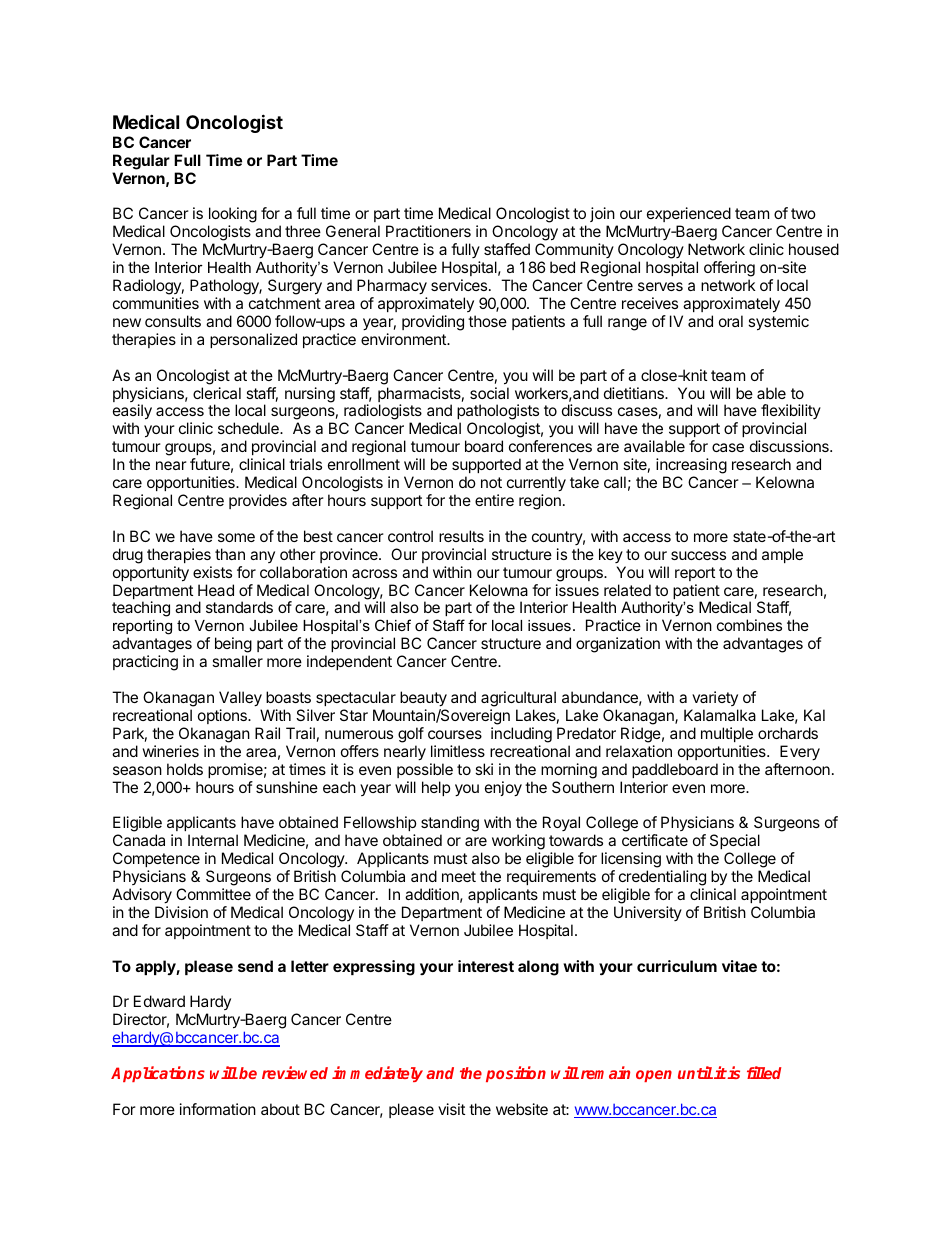  What do you see at coordinates (451, 1109) in the screenshot?
I see `visit` at bounding box center [451, 1109].
